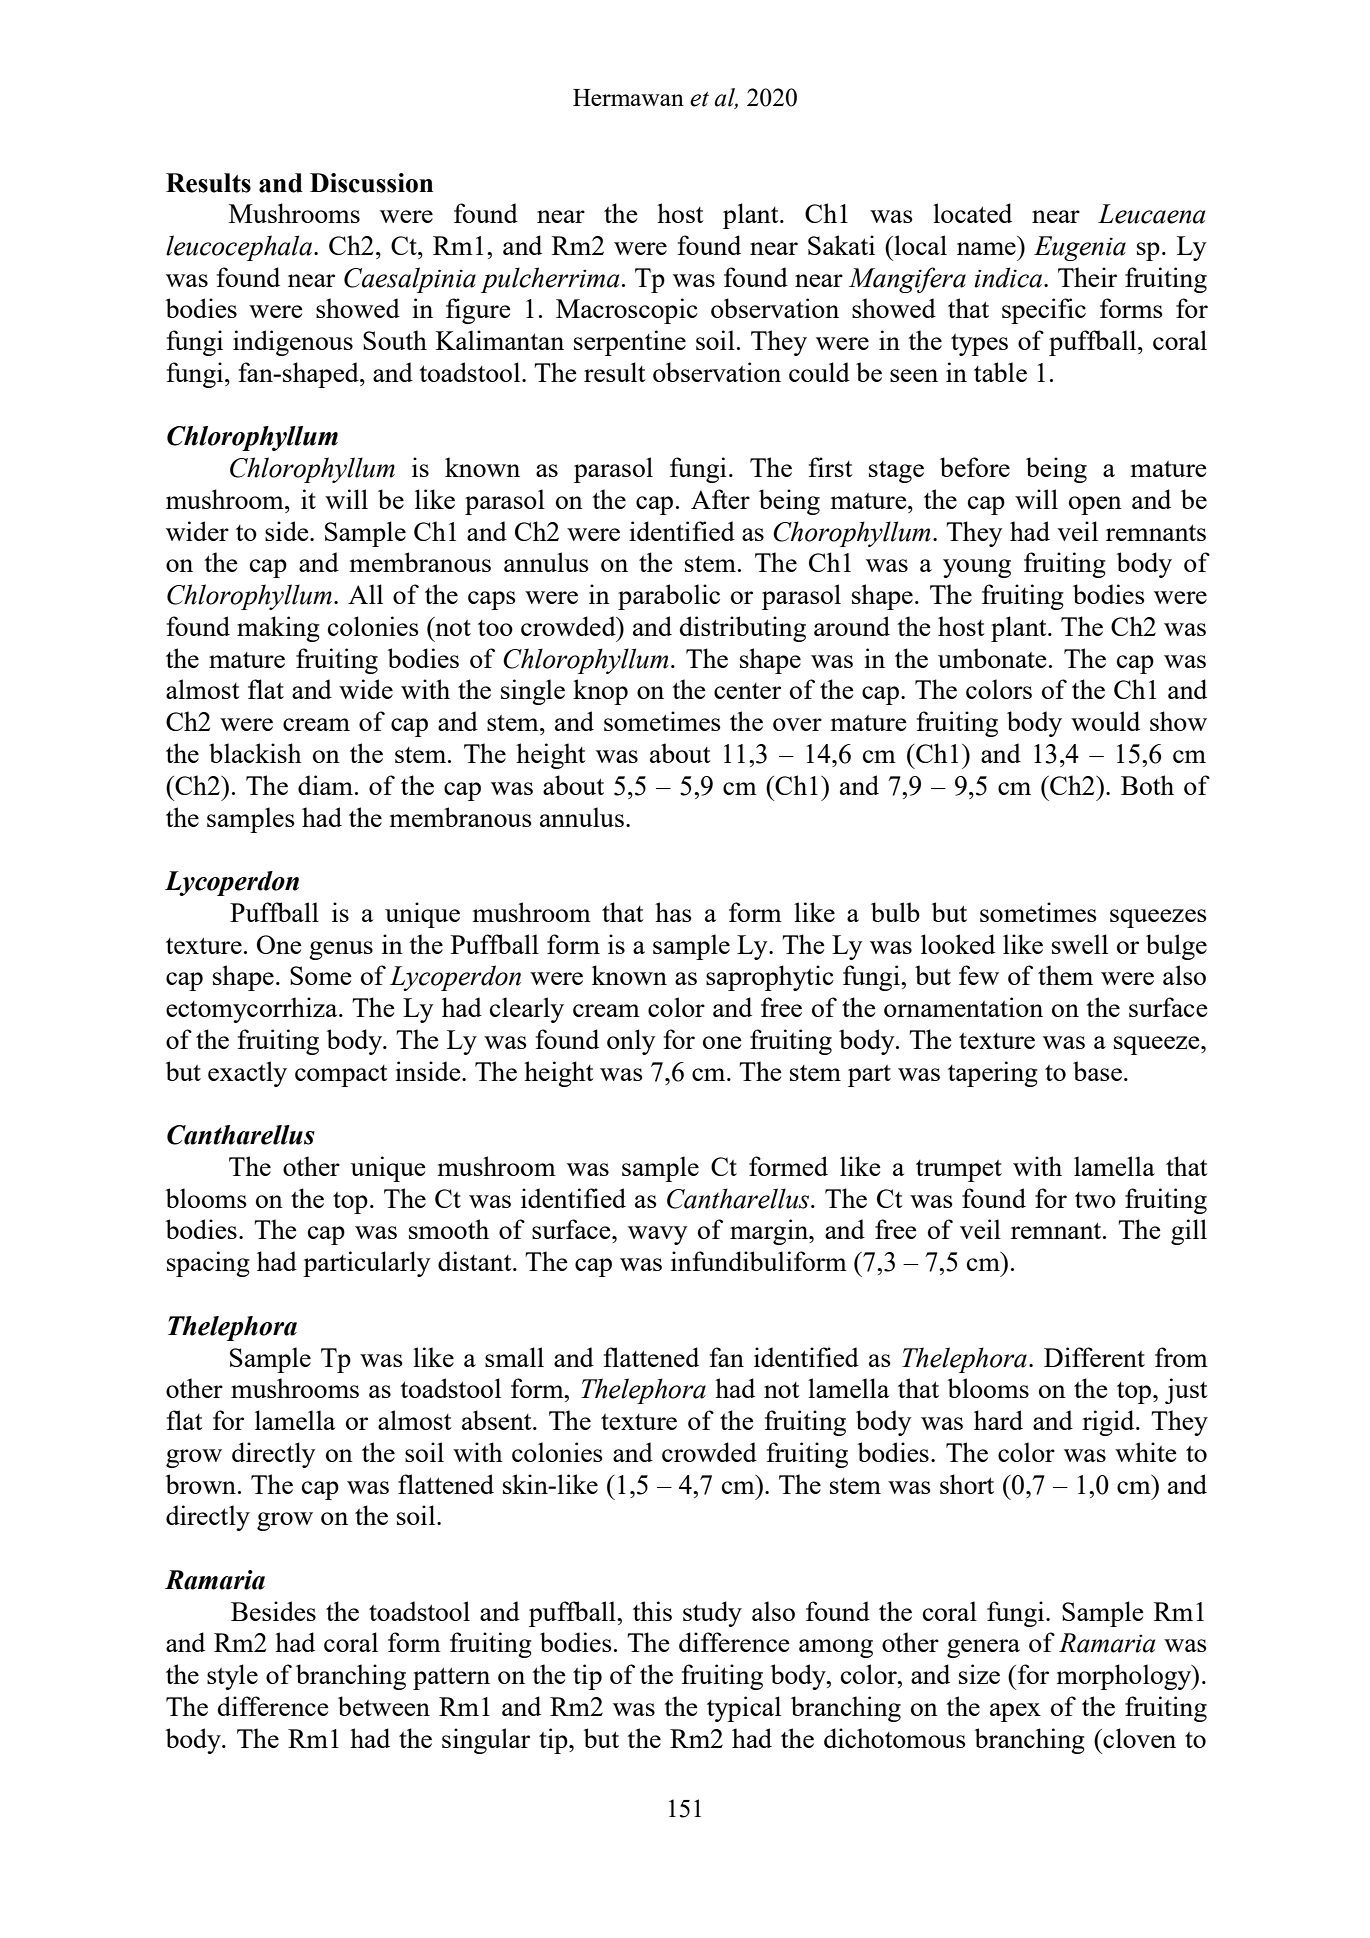 The image size is (1370, 1938). I want to click on young, so click(977, 568).
